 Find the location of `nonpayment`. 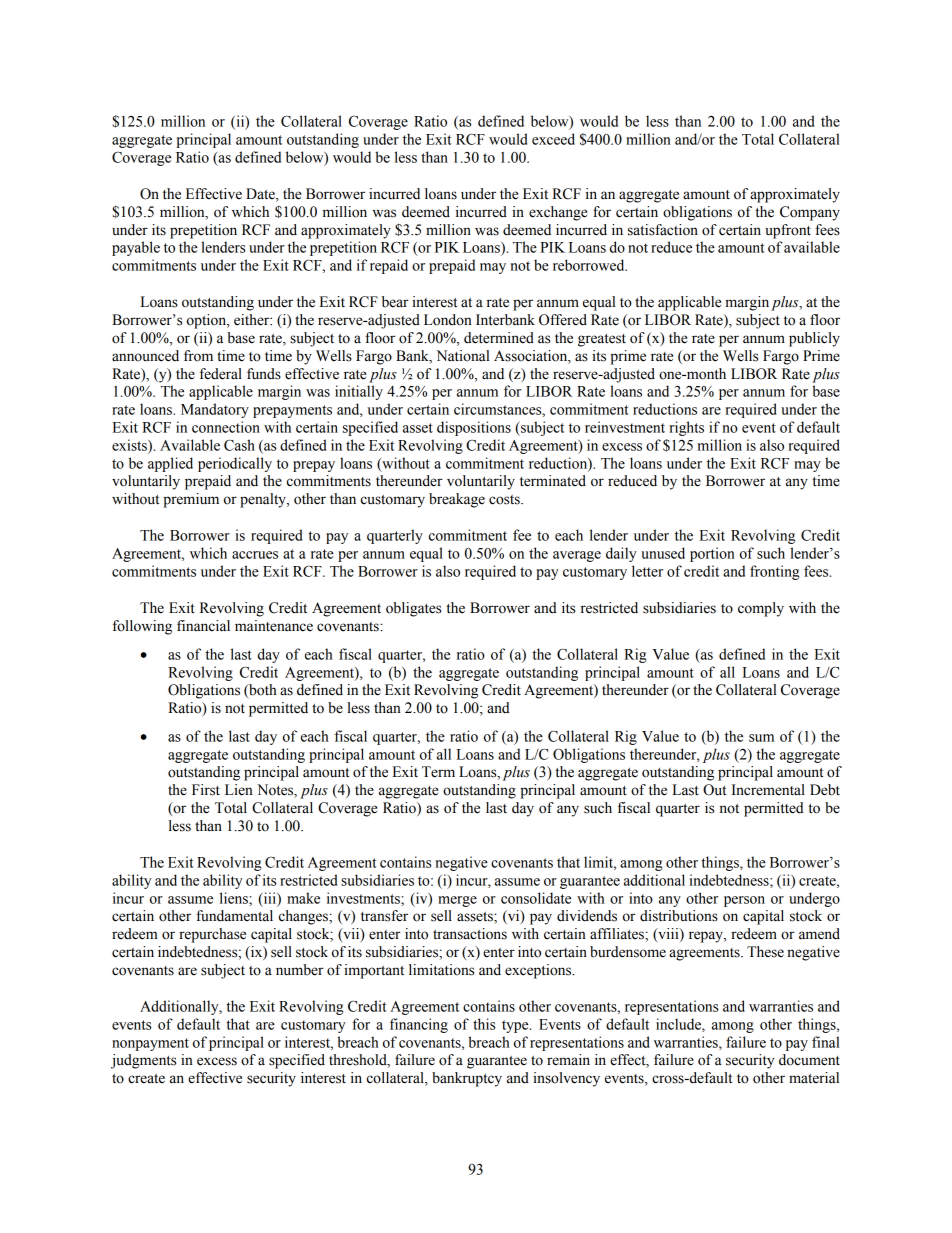

nonpayment is located at coordinates (150, 1044).
